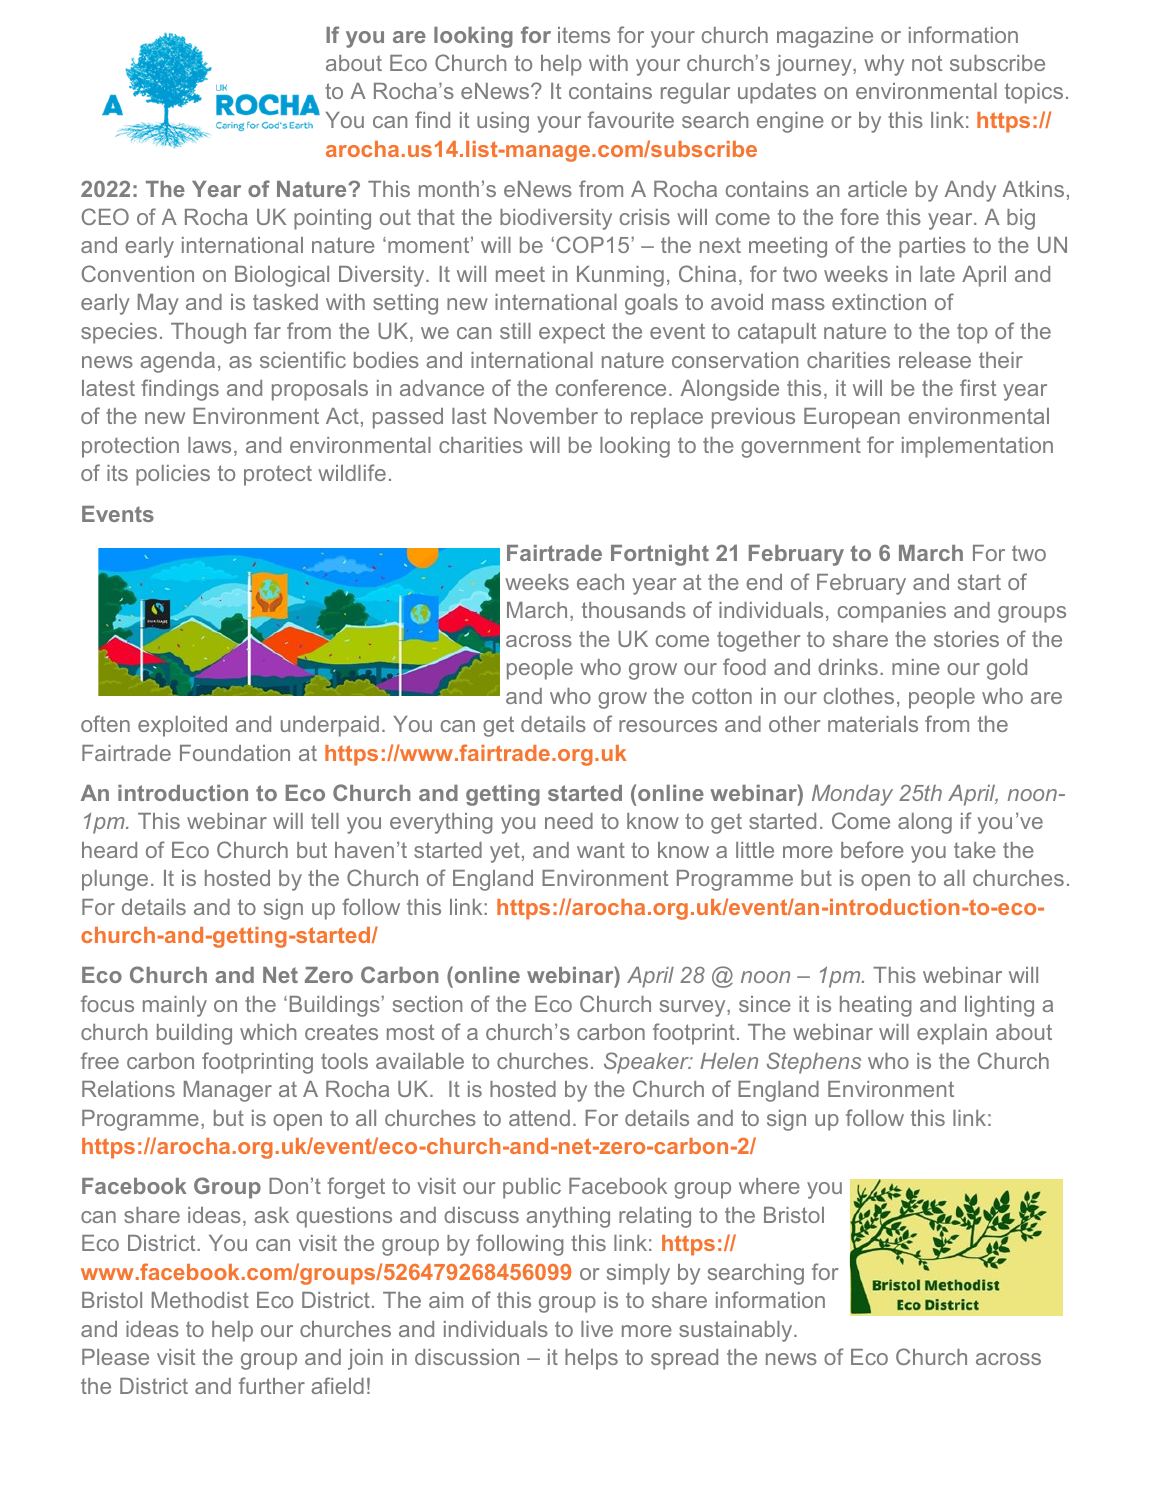  Describe the element at coordinates (200, 1300) in the screenshot. I see `Methodist` at that location.
